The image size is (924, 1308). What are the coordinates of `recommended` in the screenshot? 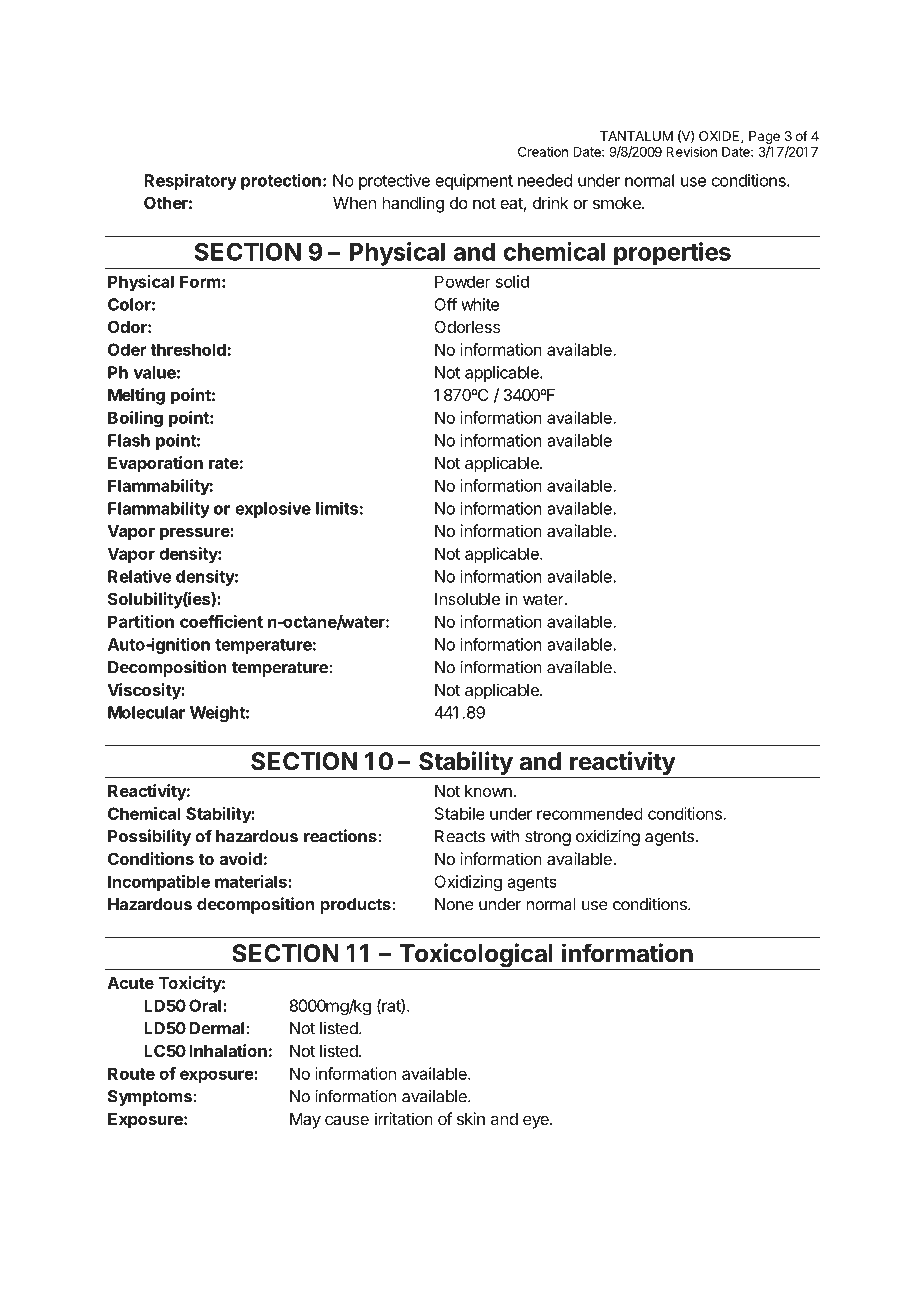 It's located at (590, 813).
